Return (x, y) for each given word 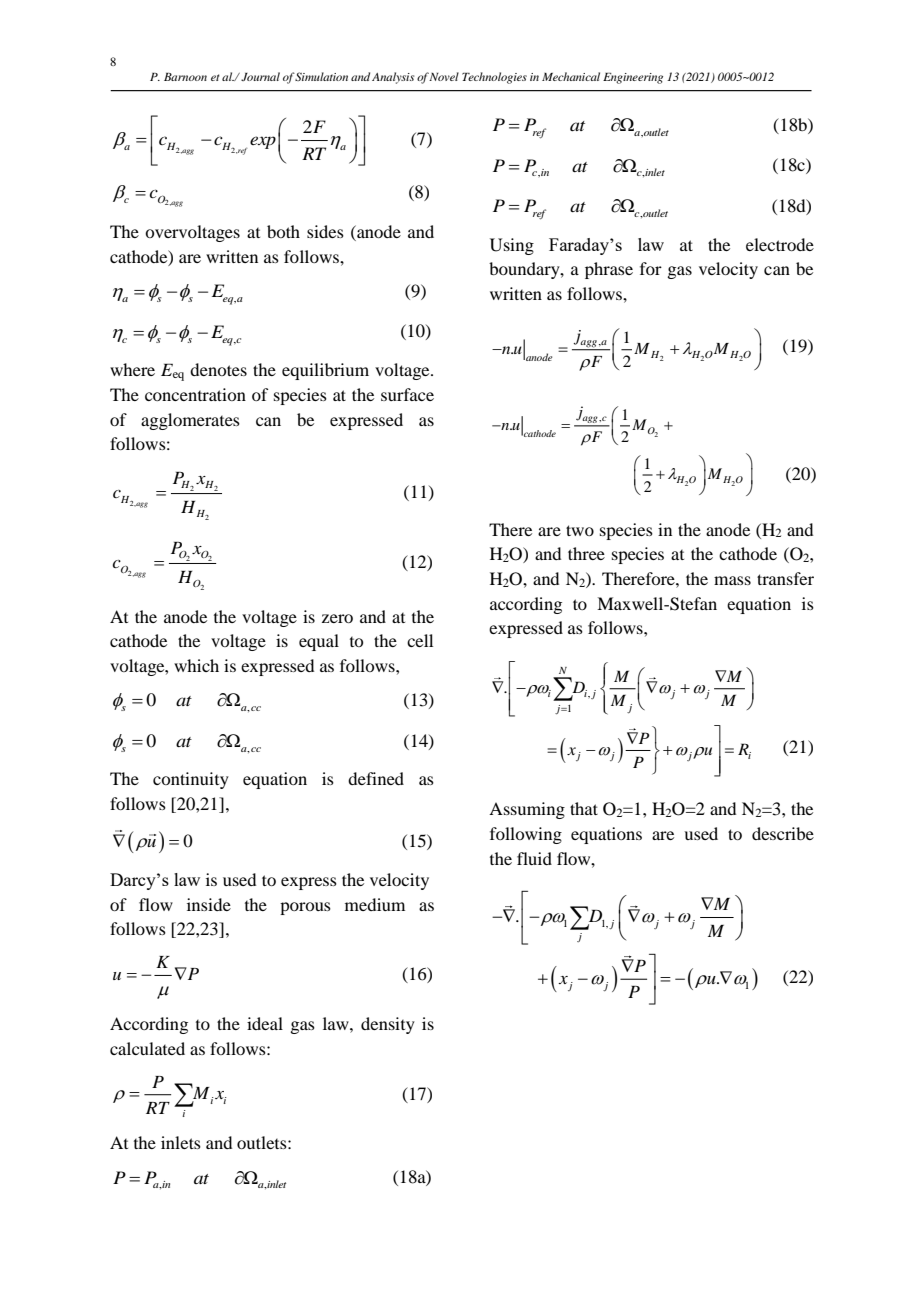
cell (420, 640)
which (196, 665)
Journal (260, 76)
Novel (444, 76)
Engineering (633, 78)
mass (732, 580)
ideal (265, 1023)
